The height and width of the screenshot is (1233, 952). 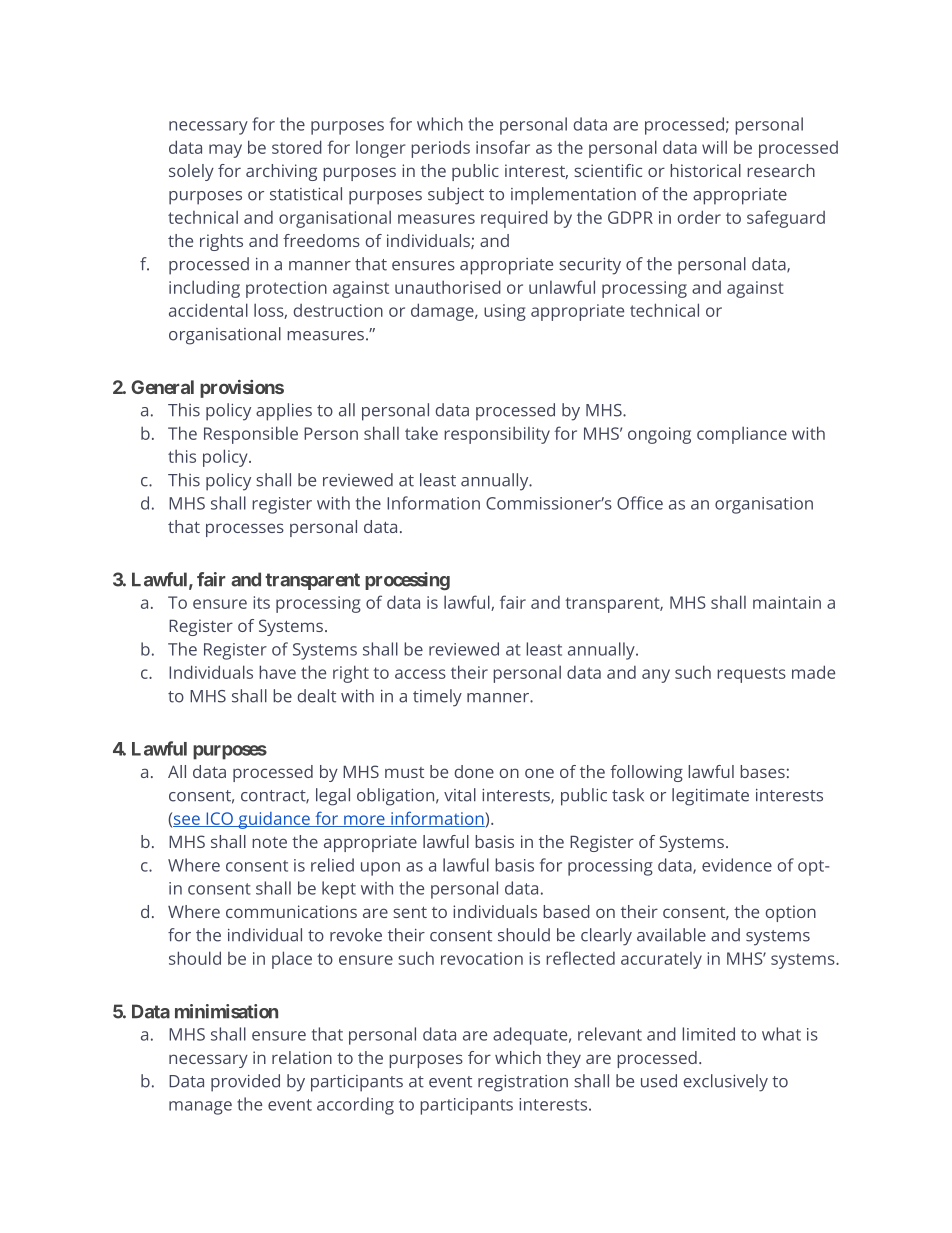 I want to click on responsibility, so click(x=497, y=435).
